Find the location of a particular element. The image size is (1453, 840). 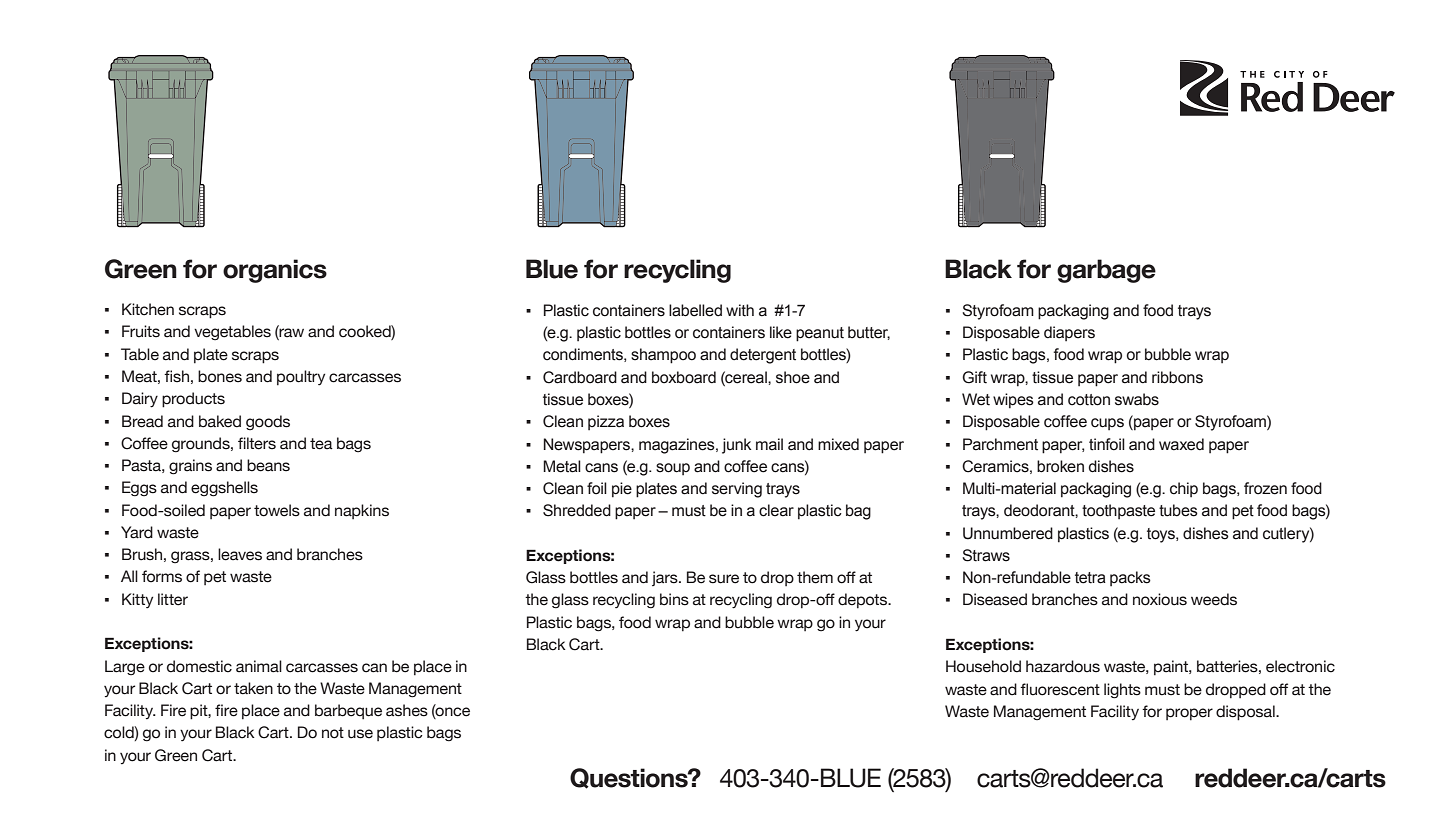

towels is located at coordinates (277, 510).
